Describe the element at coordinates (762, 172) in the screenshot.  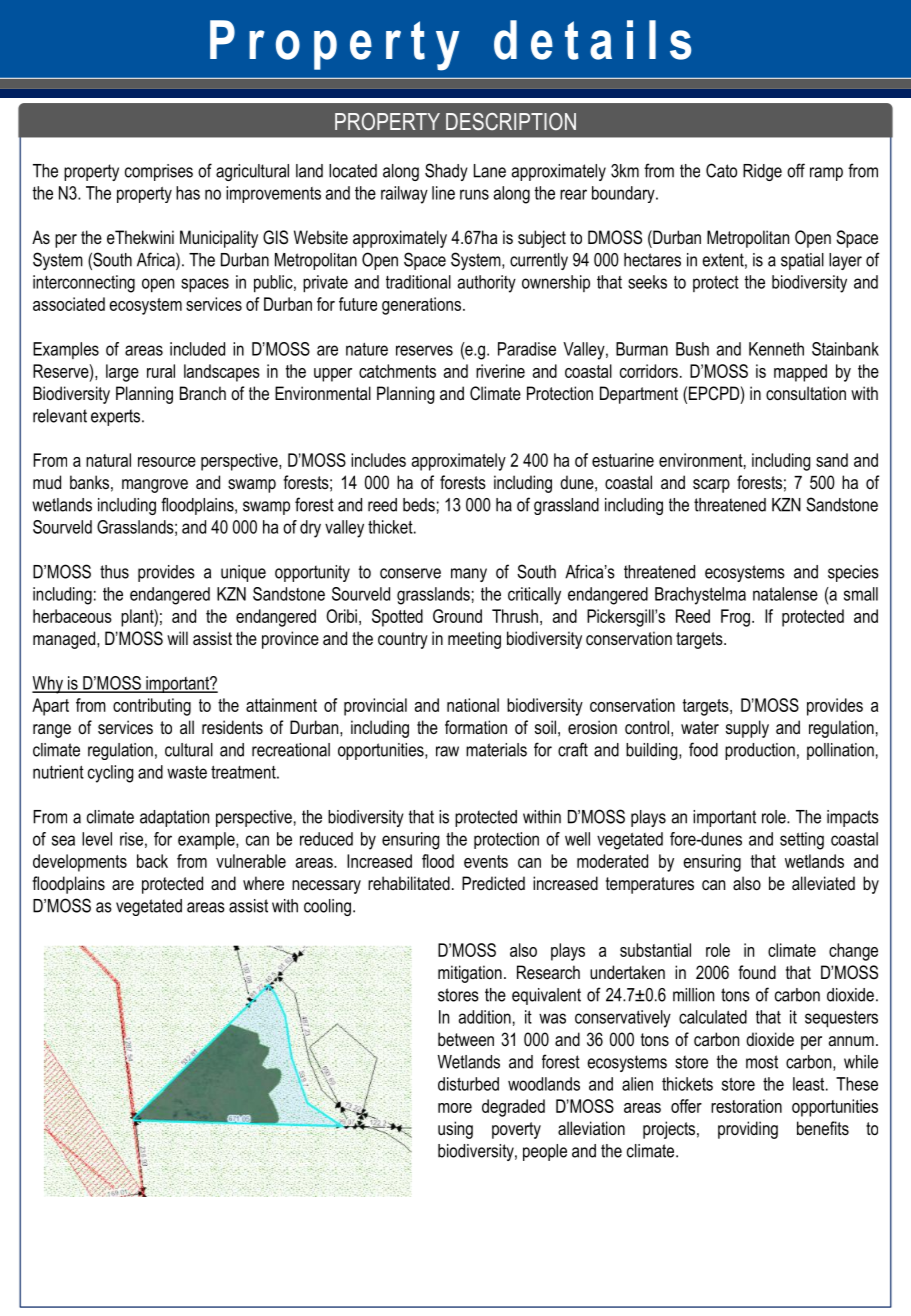
I see `Ridge` at that location.
